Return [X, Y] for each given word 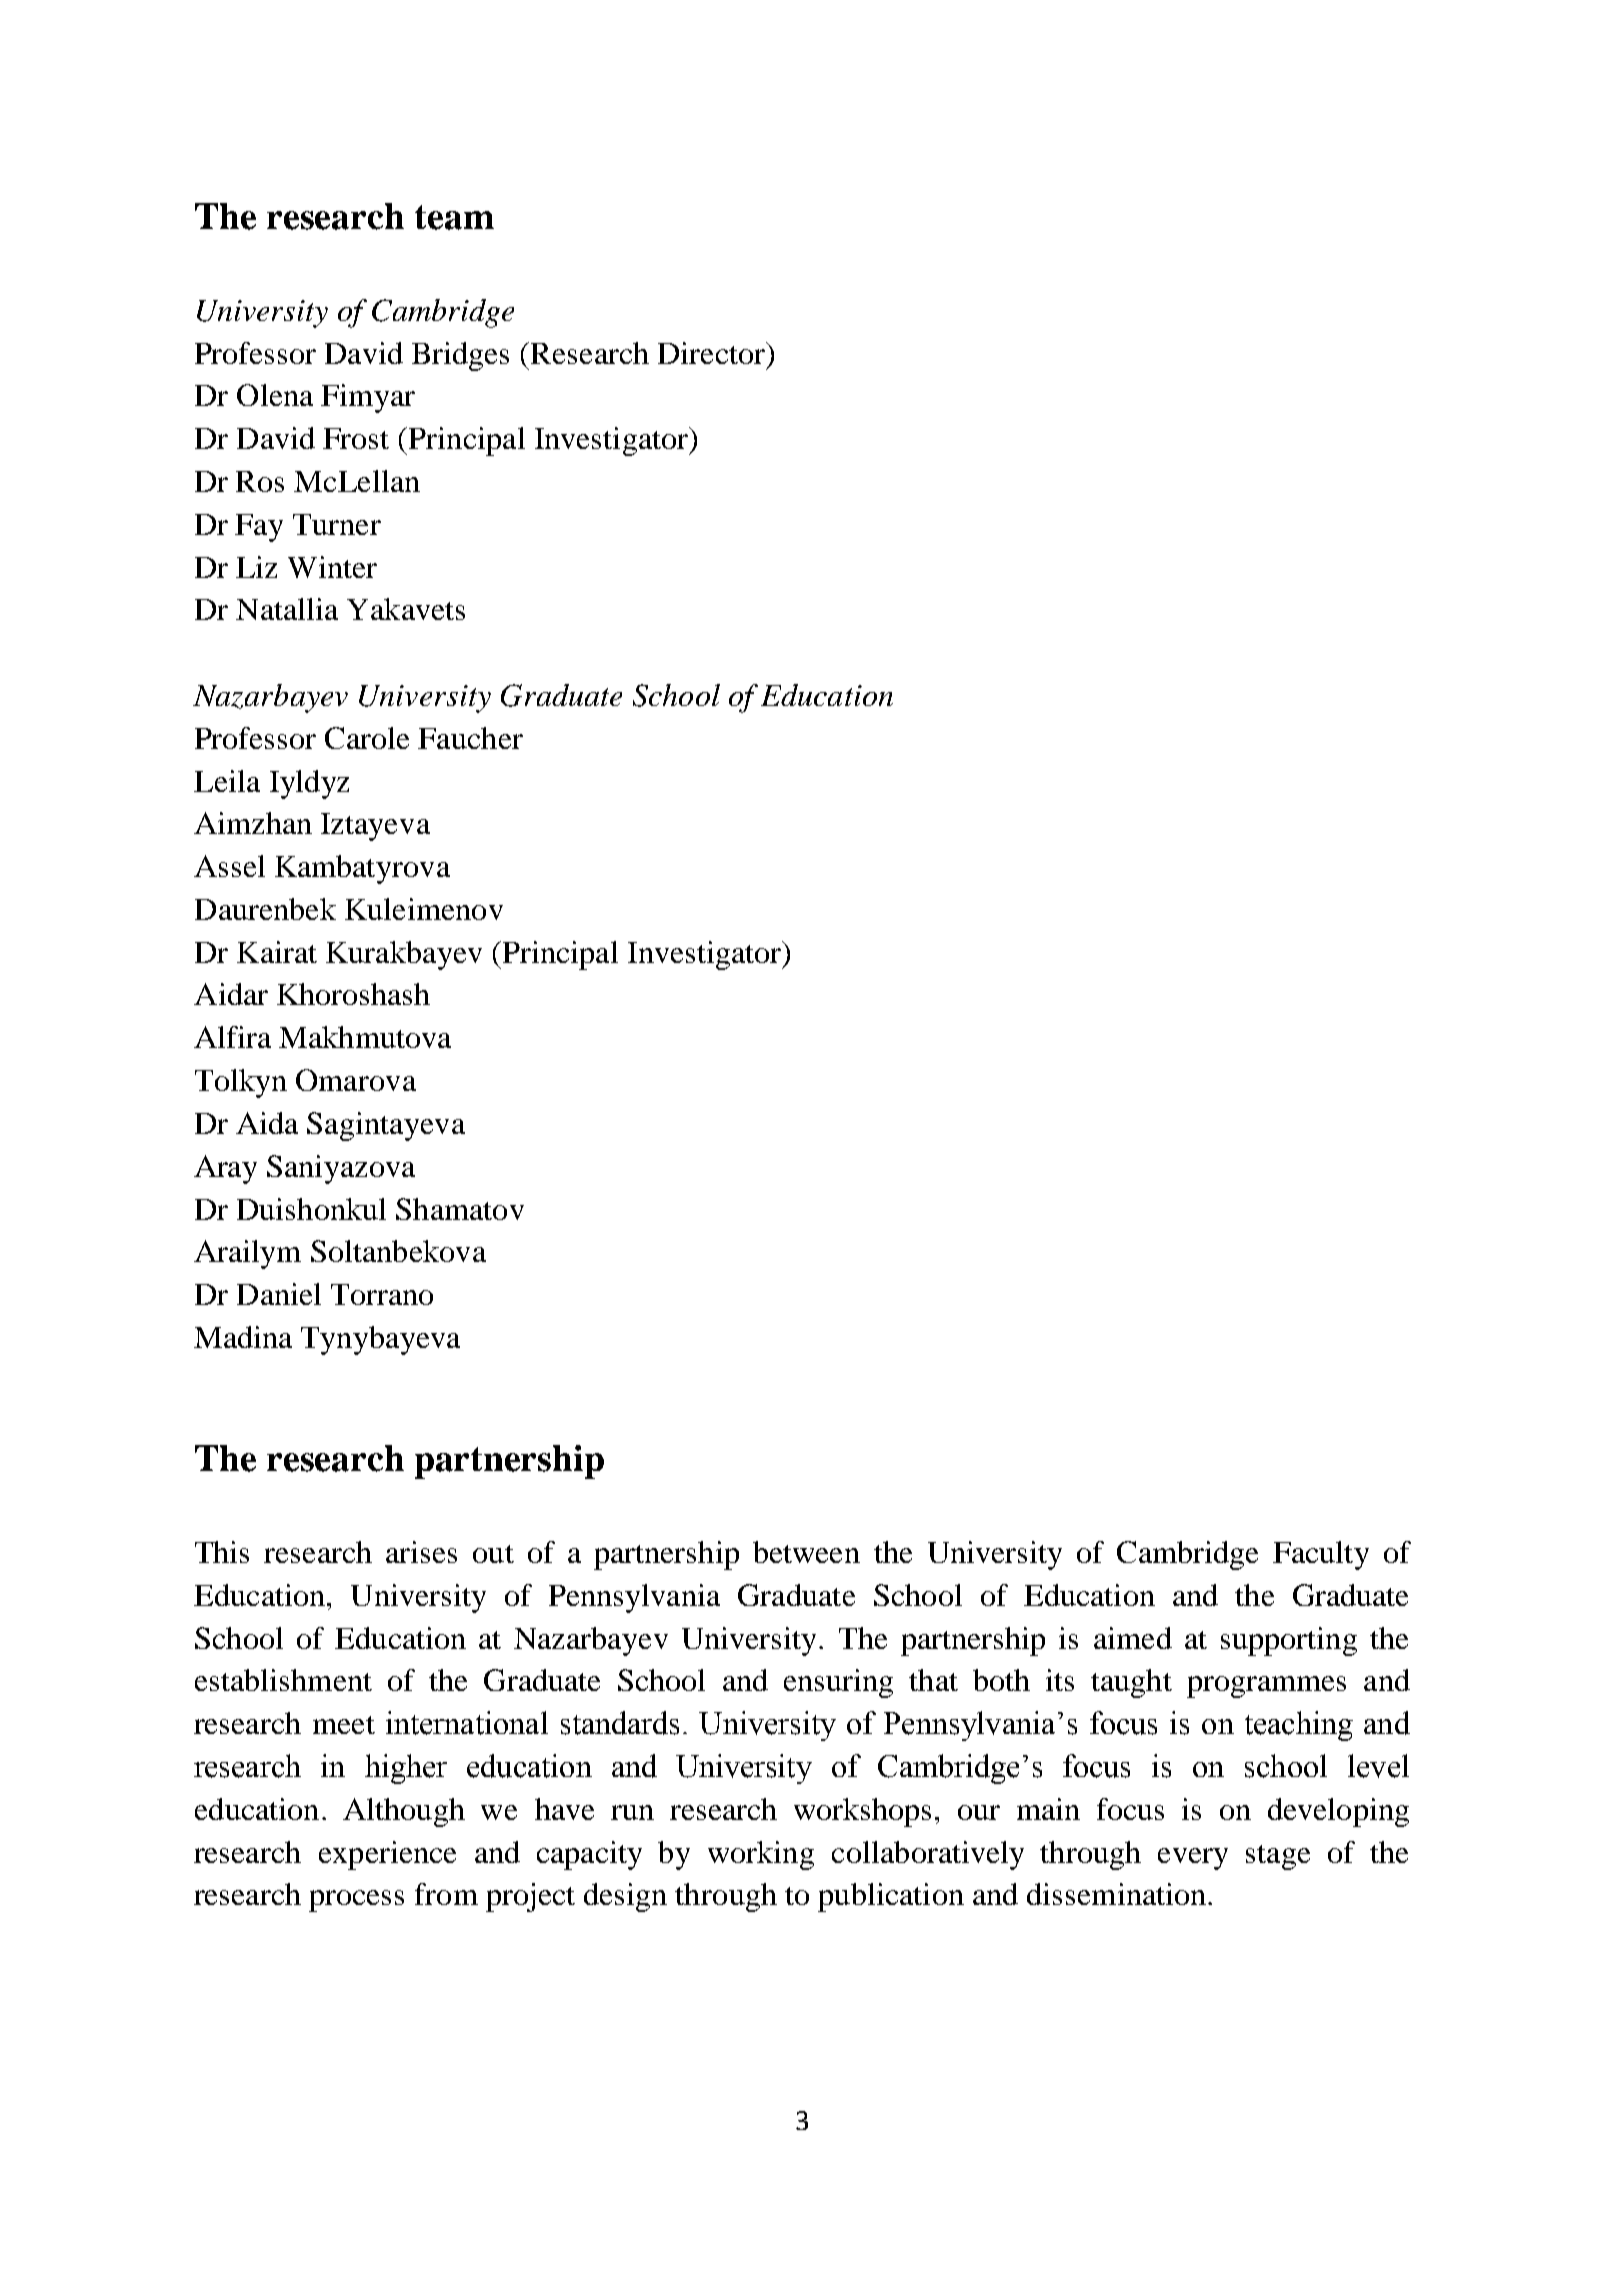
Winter [332, 567]
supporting [1289, 1641]
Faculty [1321, 1555]
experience [387, 1855]
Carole [367, 738]
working [761, 1855]
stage [1278, 1857]
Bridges [460, 356]
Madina [243, 1337]
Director [713, 353]
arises [421, 1552]
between [806, 1552]
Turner [337, 524]
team [454, 217]
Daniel [279, 1294]
